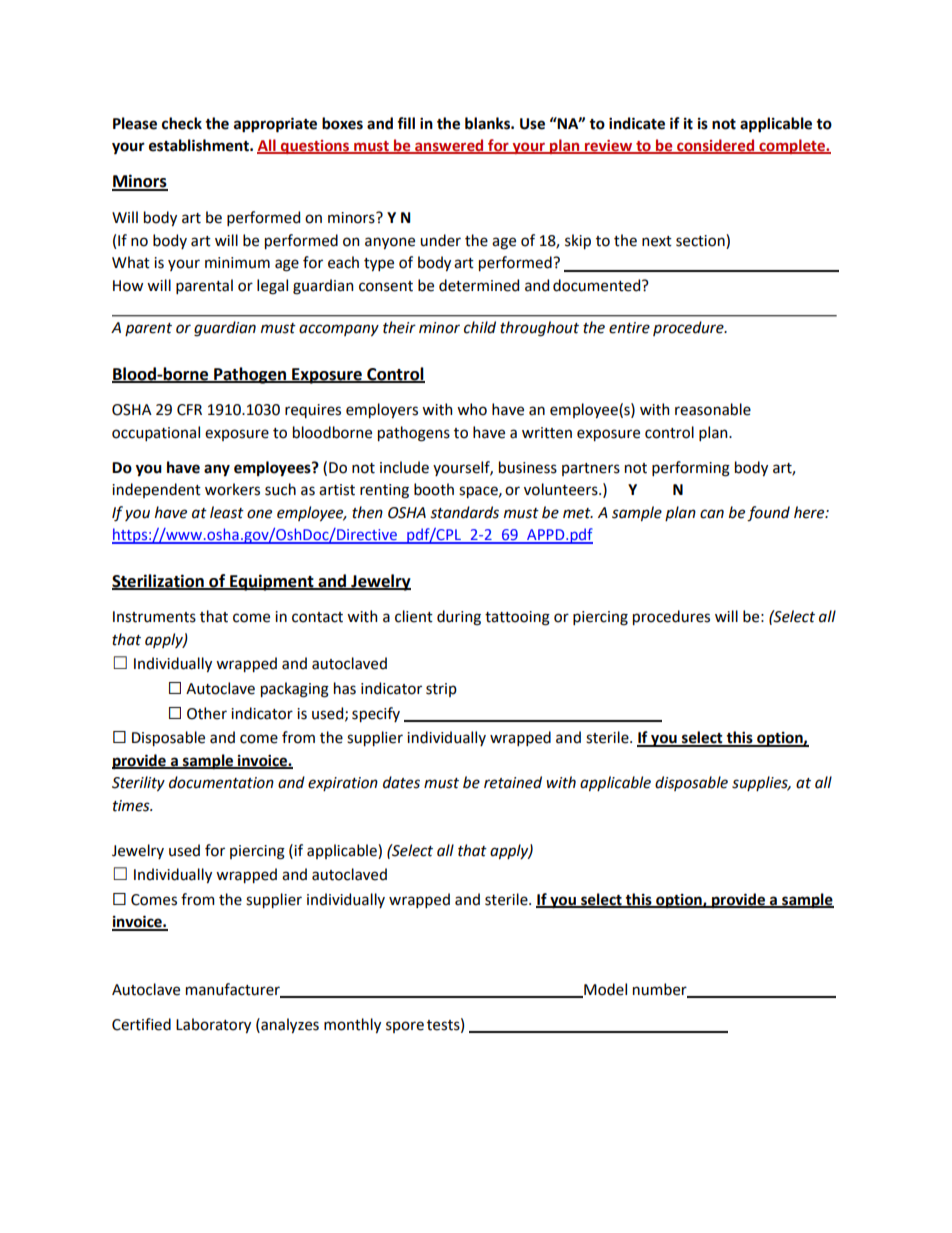  What do you see at coordinates (472, 409) in the screenshot?
I see `who` at bounding box center [472, 409].
